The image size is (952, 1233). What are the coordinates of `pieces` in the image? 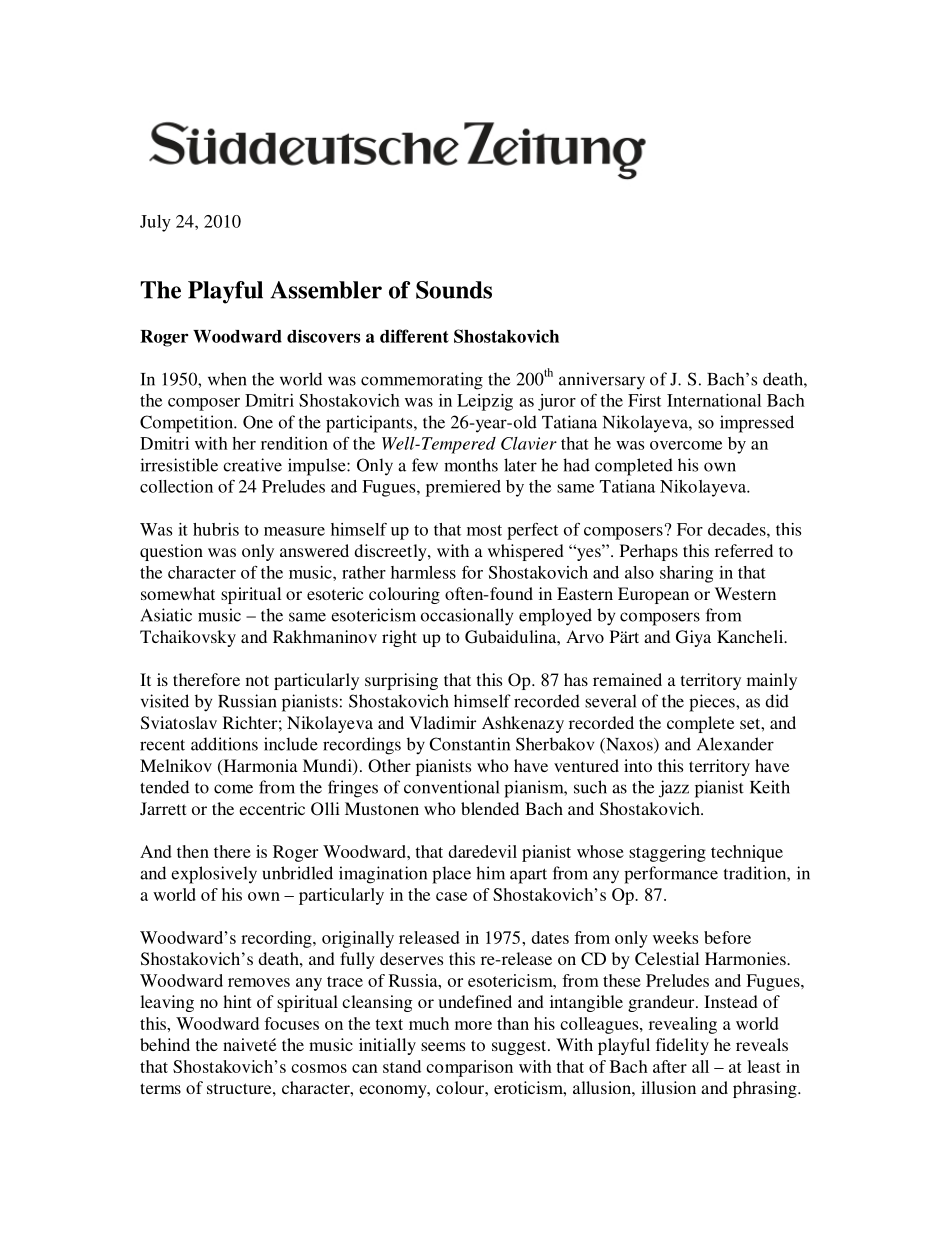 It's located at (713, 703).
